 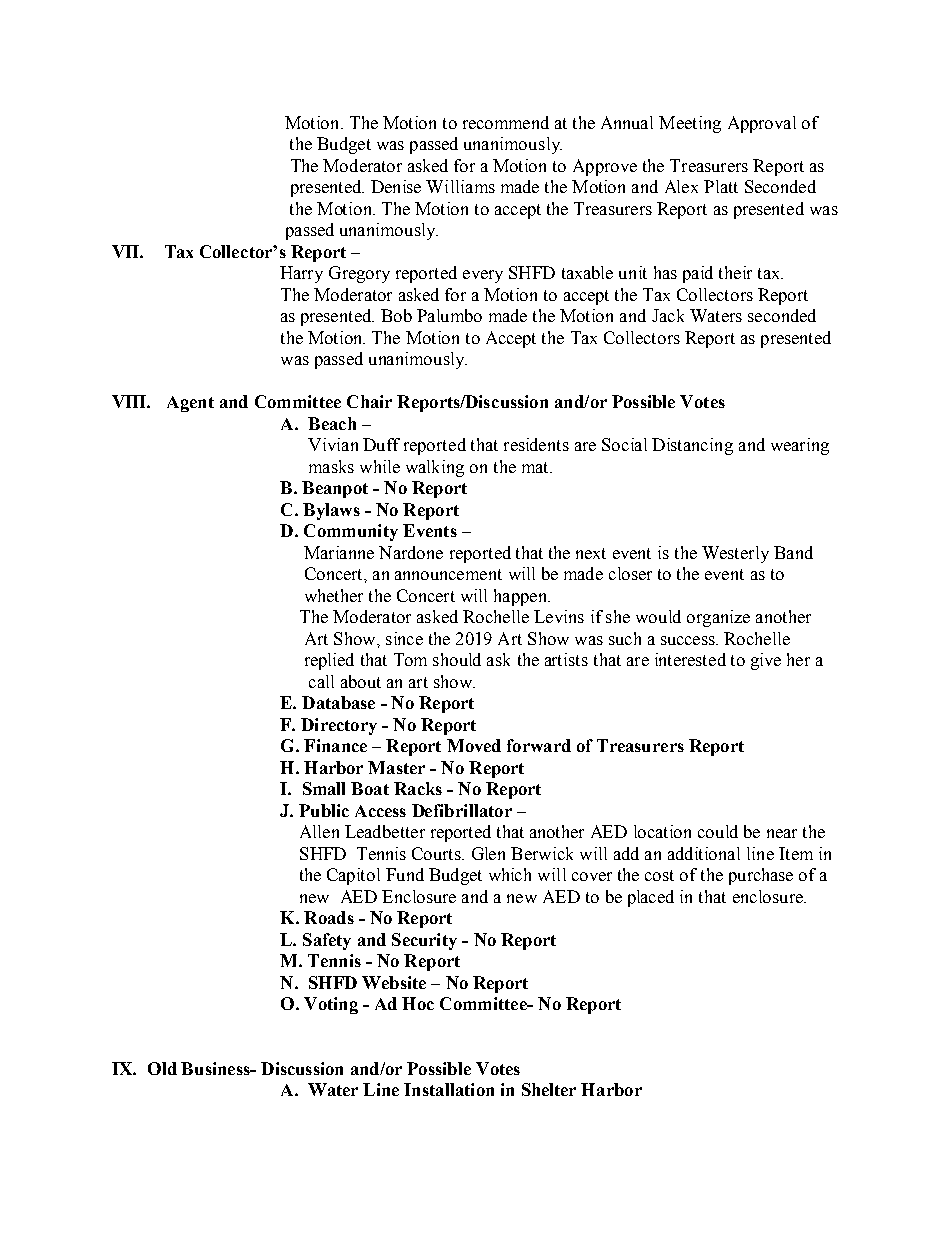 I want to click on Agent, so click(x=190, y=404).
